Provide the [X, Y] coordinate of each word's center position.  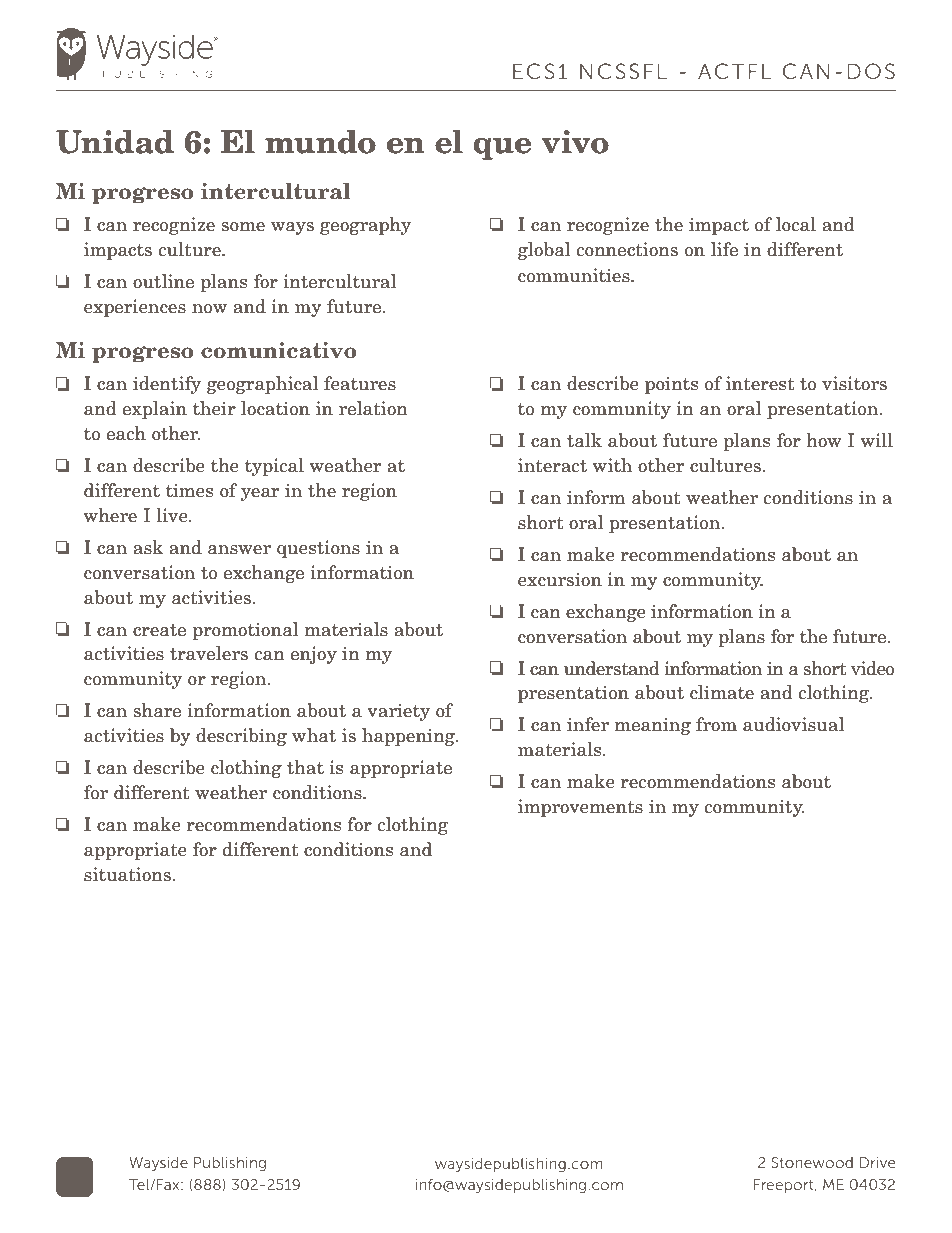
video [872, 668]
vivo [575, 142]
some [243, 227]
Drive [877, 1162]
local [796, 224]
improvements [580, 808]
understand [612, 668]
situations [128, 874]
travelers [209, 653]
